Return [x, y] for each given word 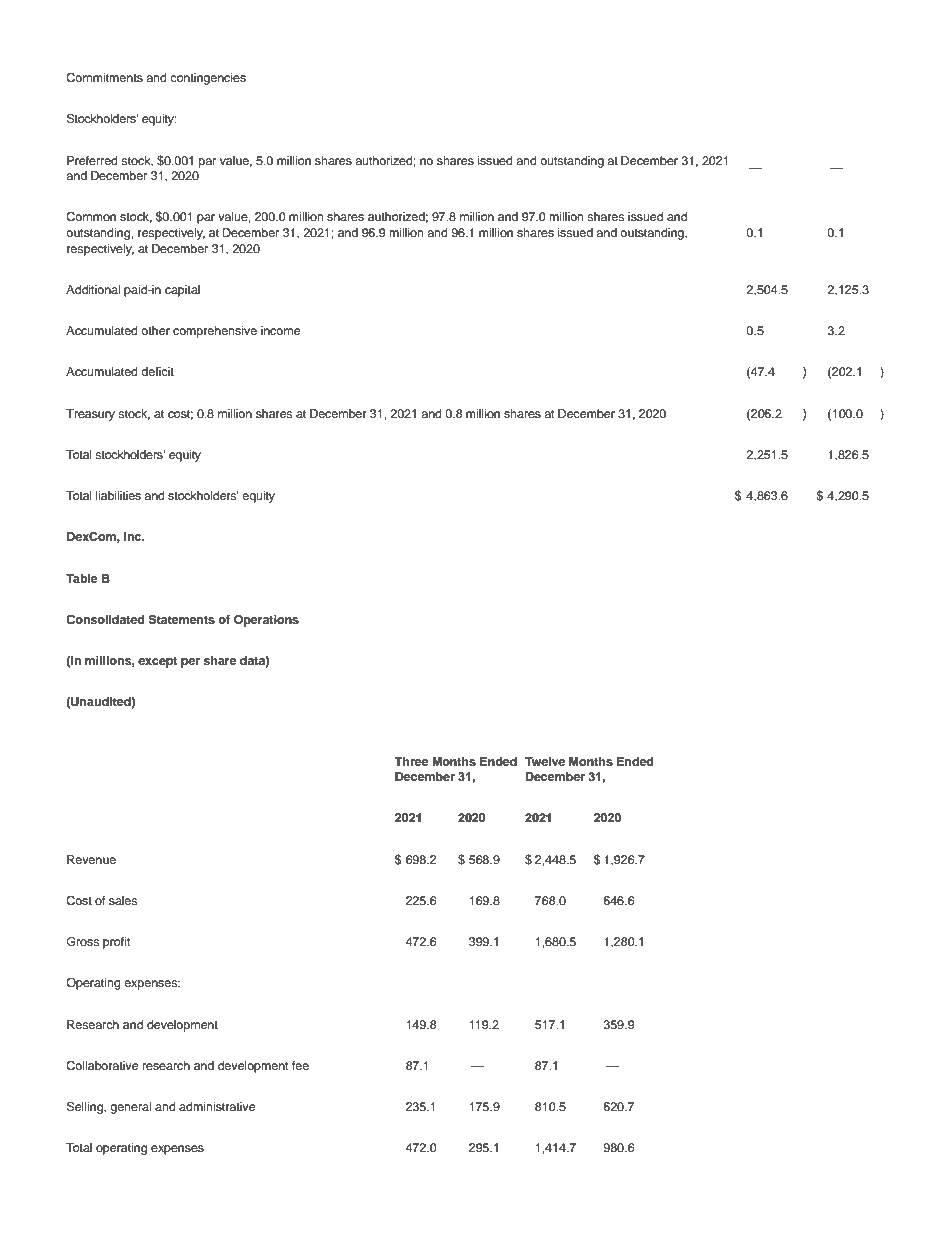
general [130, 1108]
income [280, 330]
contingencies [208, 79]
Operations [266, 621]
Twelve [545, 761]
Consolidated [105, 620]
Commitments [104, 78]
